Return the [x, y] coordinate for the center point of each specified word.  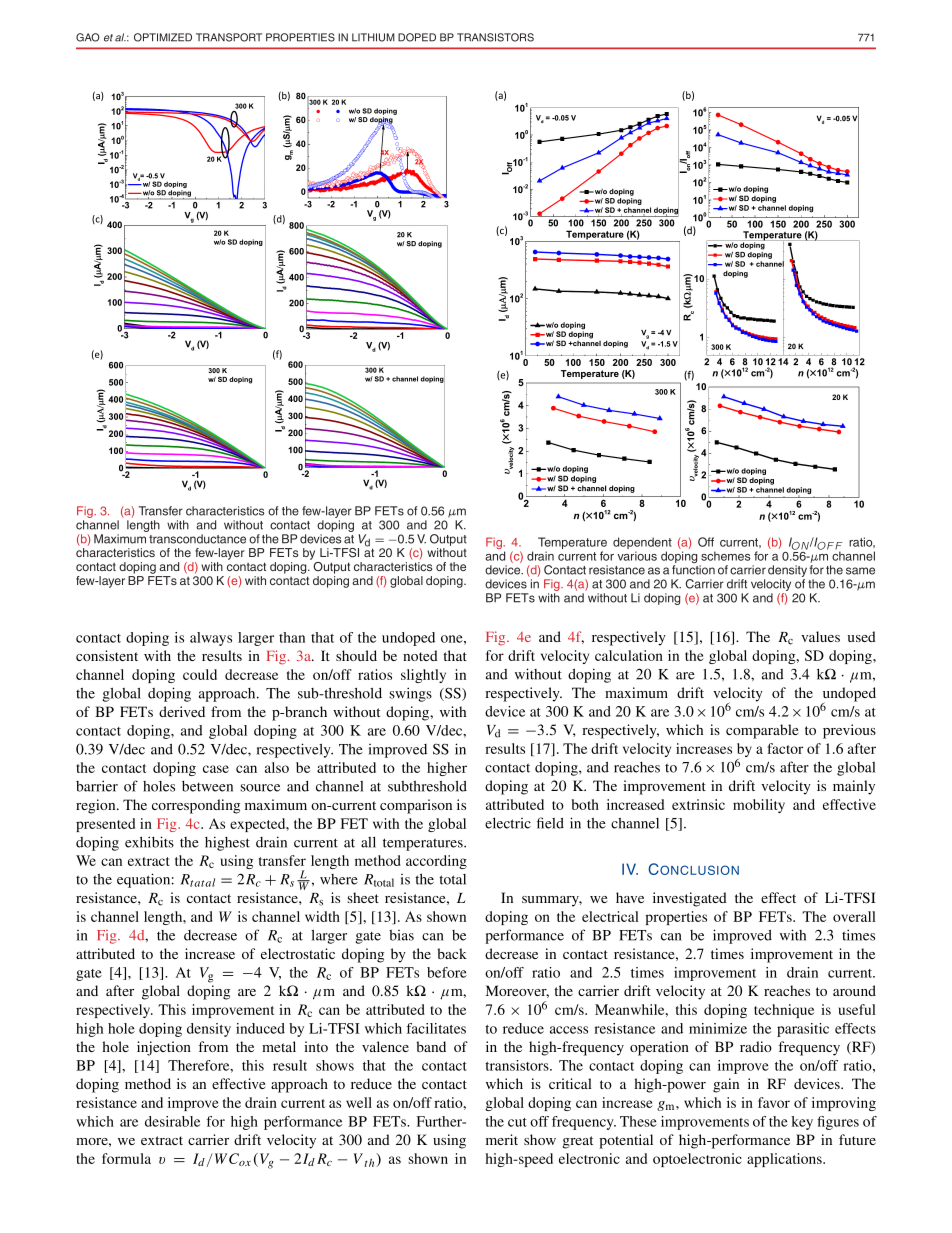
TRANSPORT [229, 37]
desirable [172, 1121]
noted [420, 655]
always [211, 639]
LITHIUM [373, 37]
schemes [726, 556]
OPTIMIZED [163, 37]
